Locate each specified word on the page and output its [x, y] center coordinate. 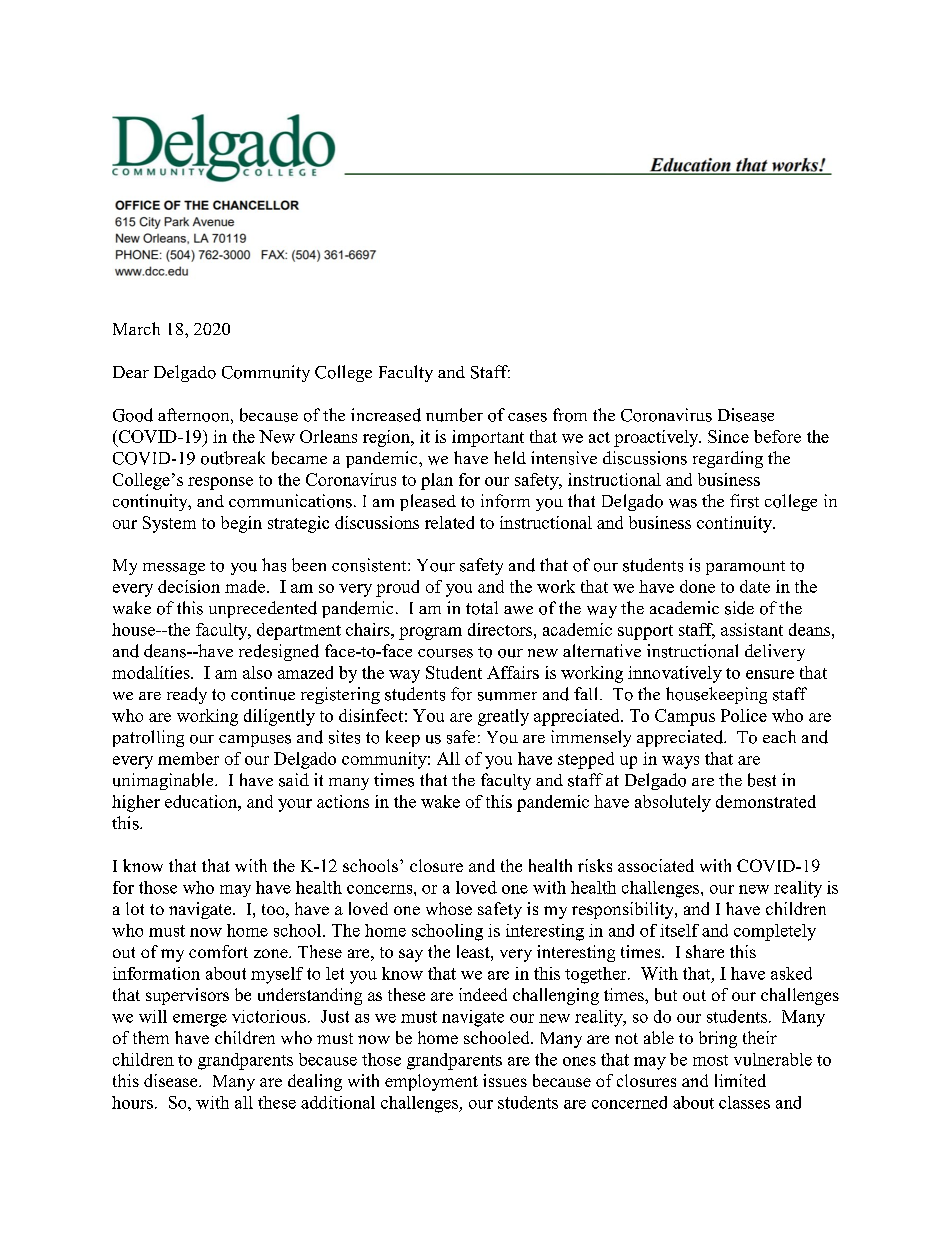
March [136, 328]
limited [740, 1080]
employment [431, 1082]
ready [187, 695]
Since [728, 436]
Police [744, 715]
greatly [503, 717]
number [454, 415]
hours [132, 1102]
